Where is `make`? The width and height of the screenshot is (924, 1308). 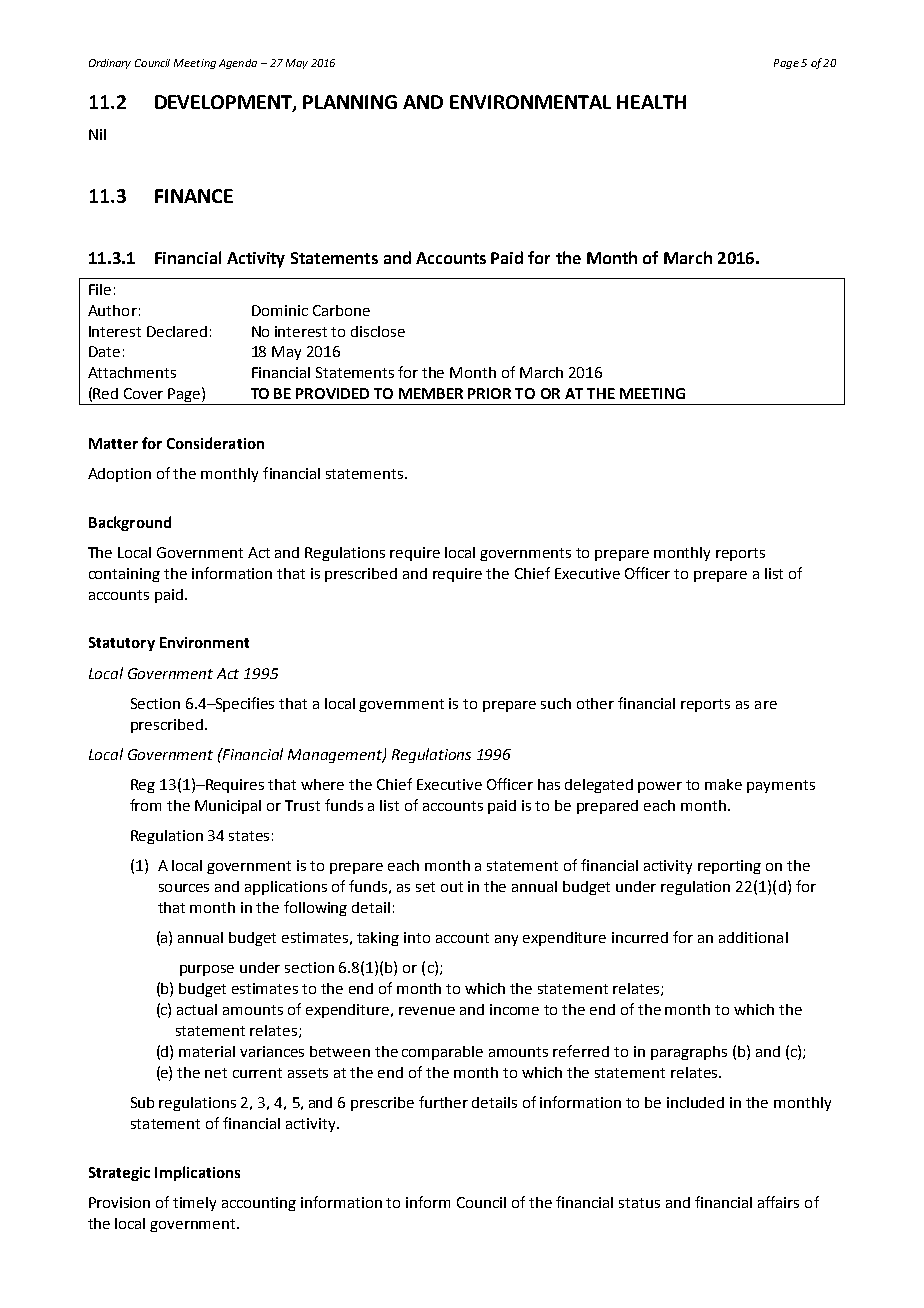
make is located at coordinates (723, 784).
